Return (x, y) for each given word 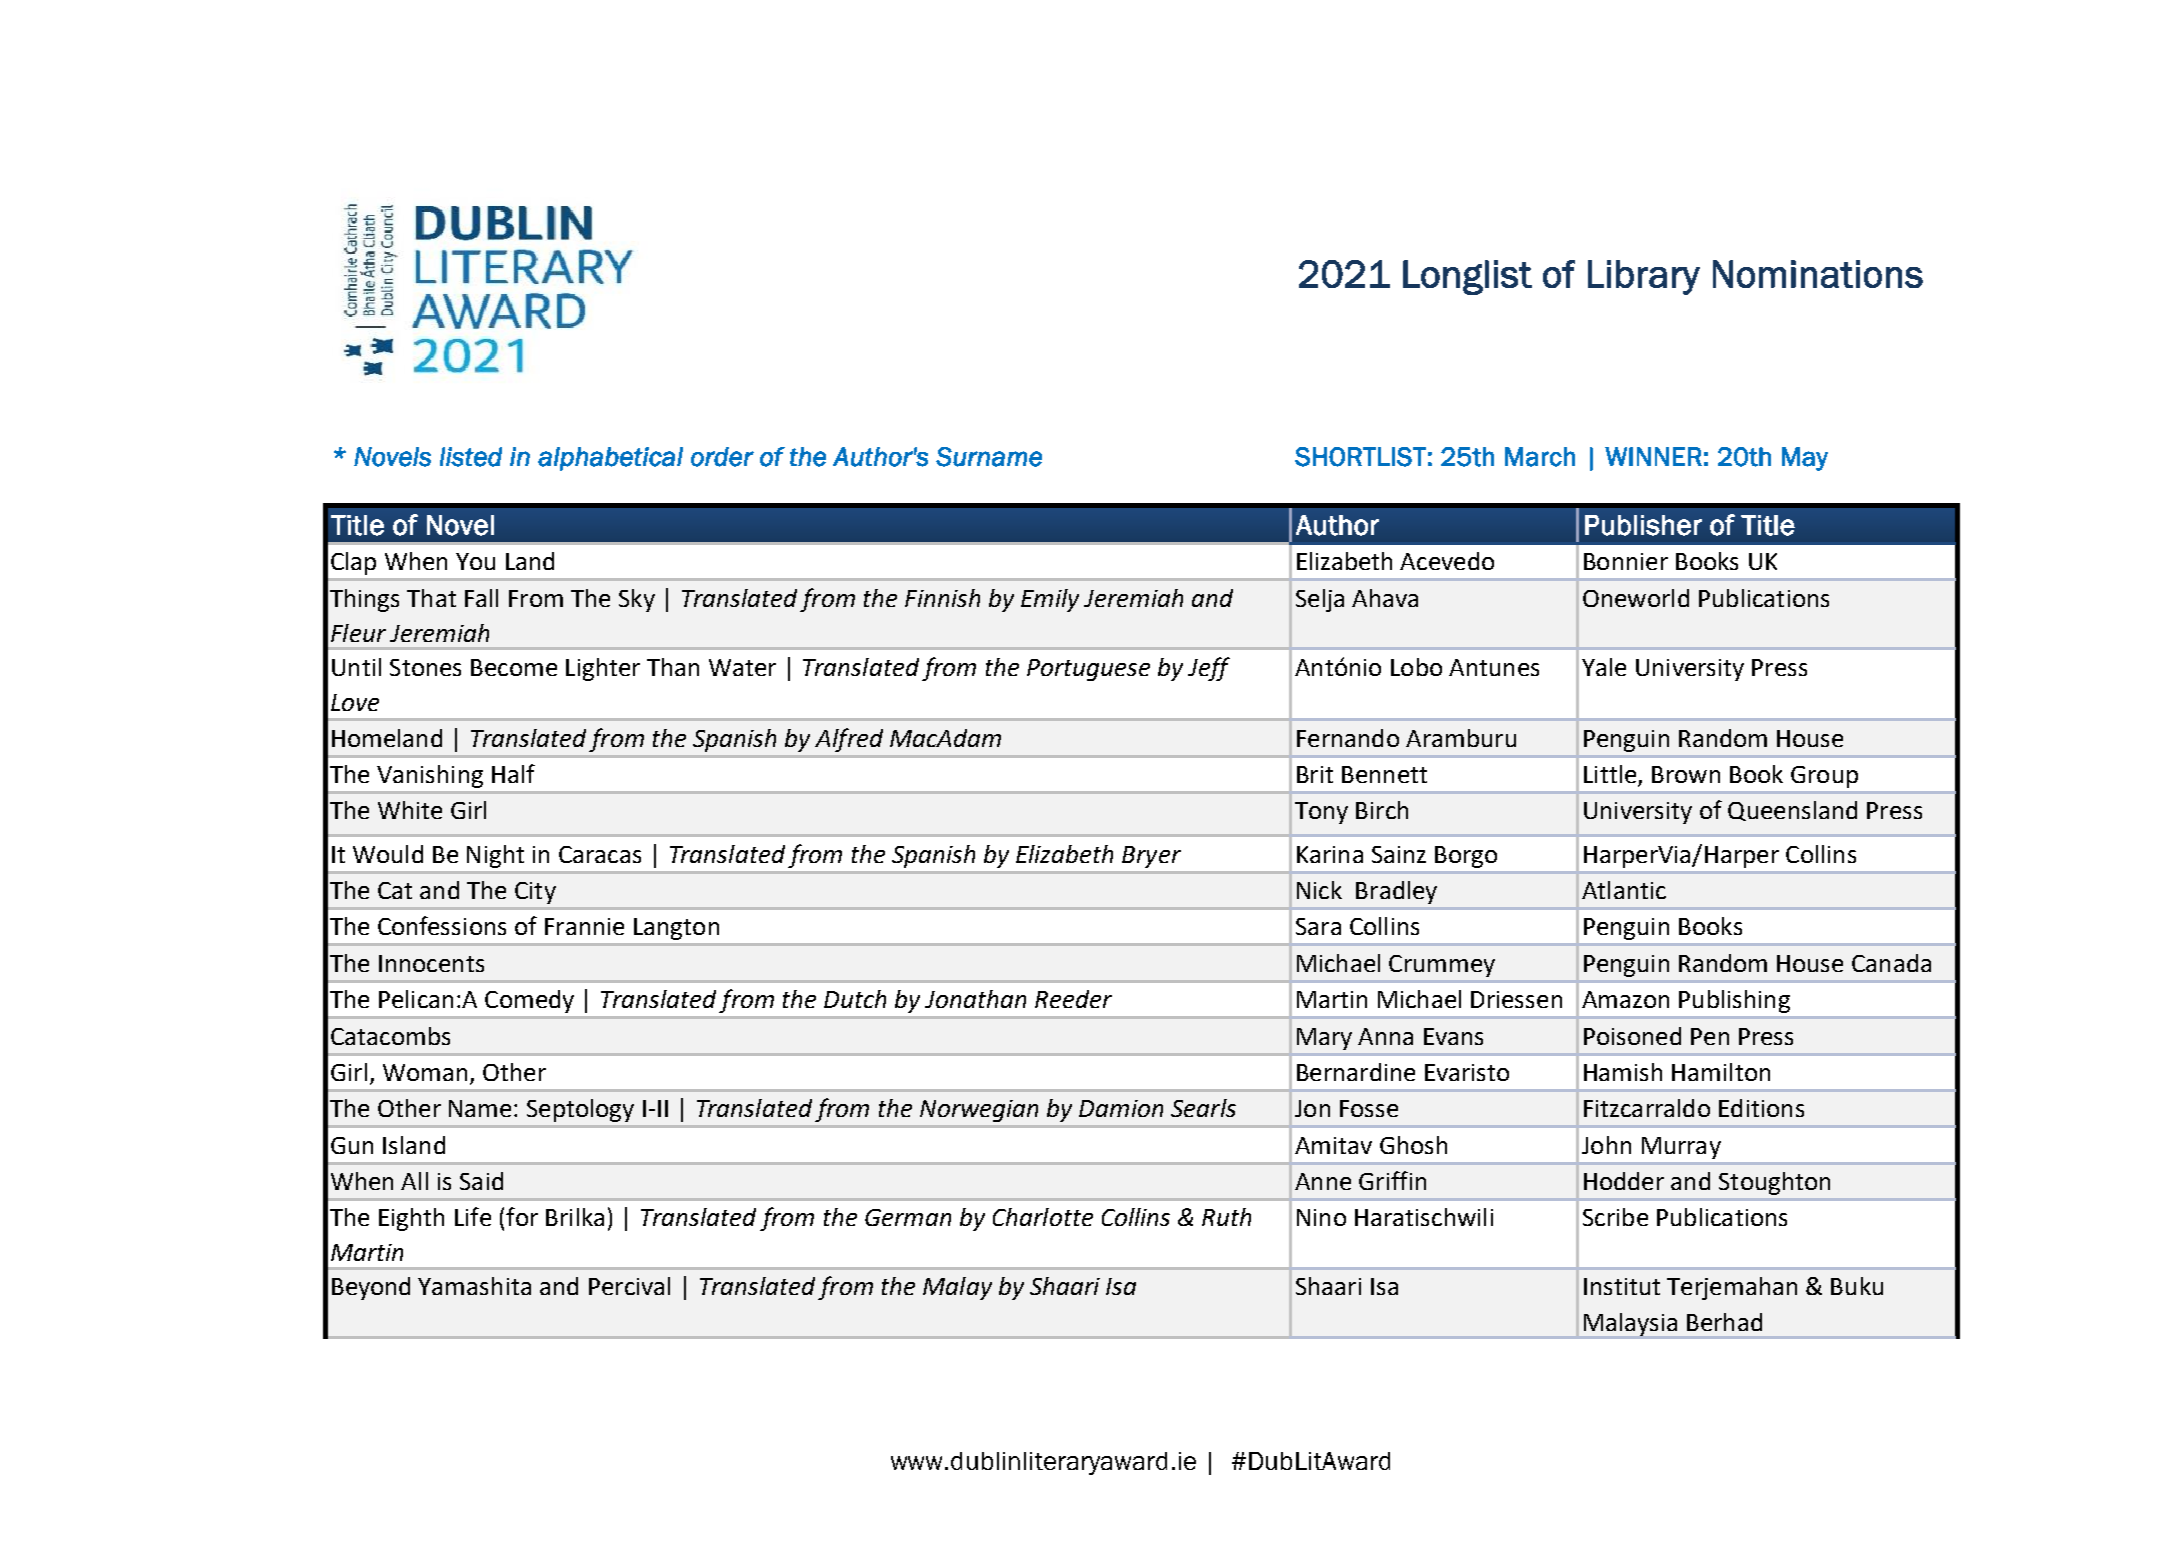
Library (1644, 277)
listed (471, 457)
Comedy (529, 1001)
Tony (1321, 813)
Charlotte (1043, 1217)
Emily (1050, 600)
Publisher (1643, 525)
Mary (1324, 1039)
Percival (629, 1286)
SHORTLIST (1360, 457)
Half (513, 773)
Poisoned (1632, 1036)
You (475, 561)
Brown (1686, 774)
